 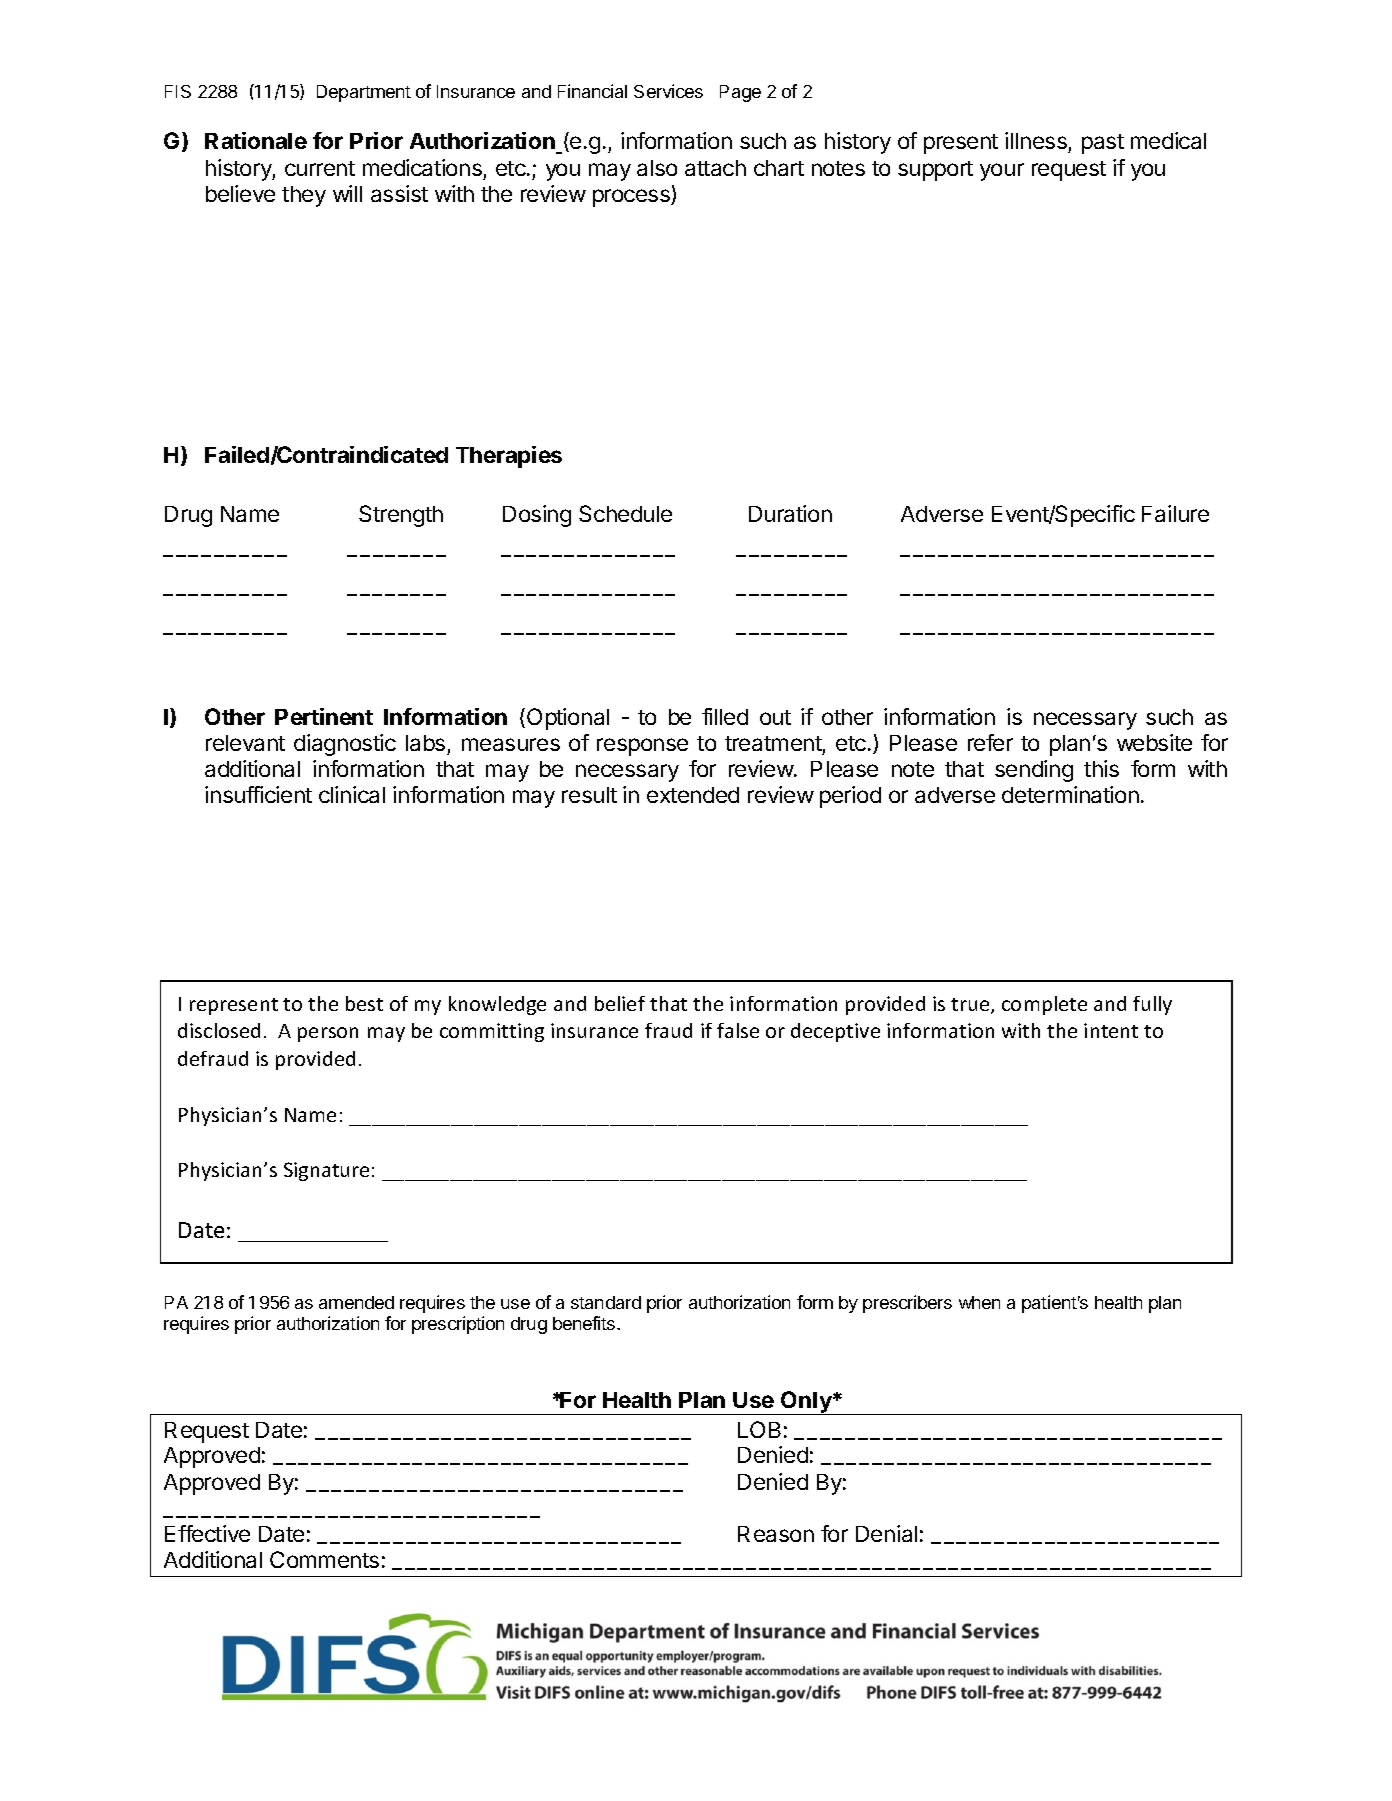 I want to click on also, so click(x=657, y=168).
